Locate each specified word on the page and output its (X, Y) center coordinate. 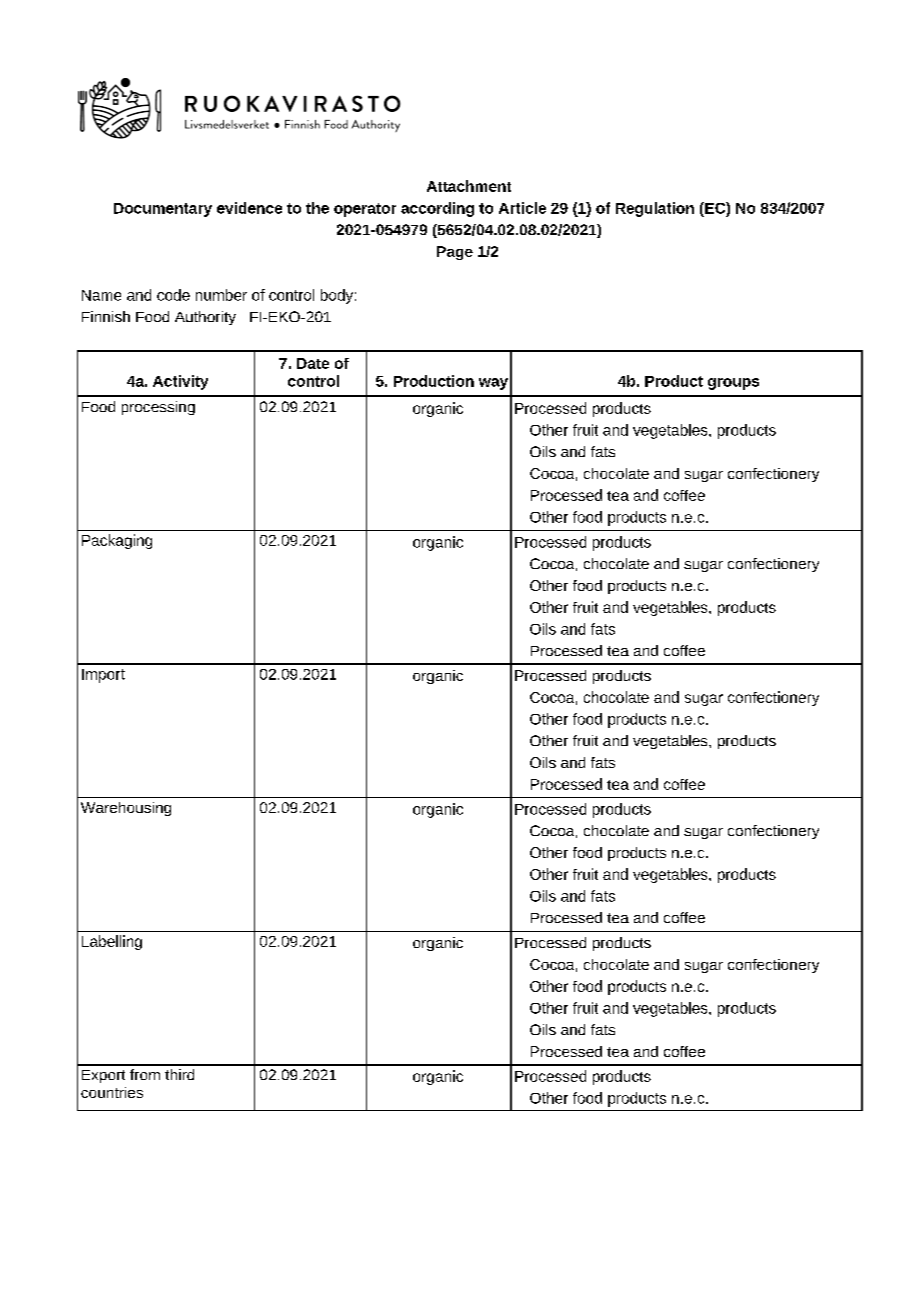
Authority (205, 318)
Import (103, 676)
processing (158, 408)
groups (733, 384)
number (221, 295)
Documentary (163, 210)
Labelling (112, 942)
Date (313, 363)
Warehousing (126, 809)
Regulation (655, 209)
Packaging (117, 541)
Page (455, 253)
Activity (180, 382)
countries (112, 1092)
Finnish (106, 316)
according (437, 209)
